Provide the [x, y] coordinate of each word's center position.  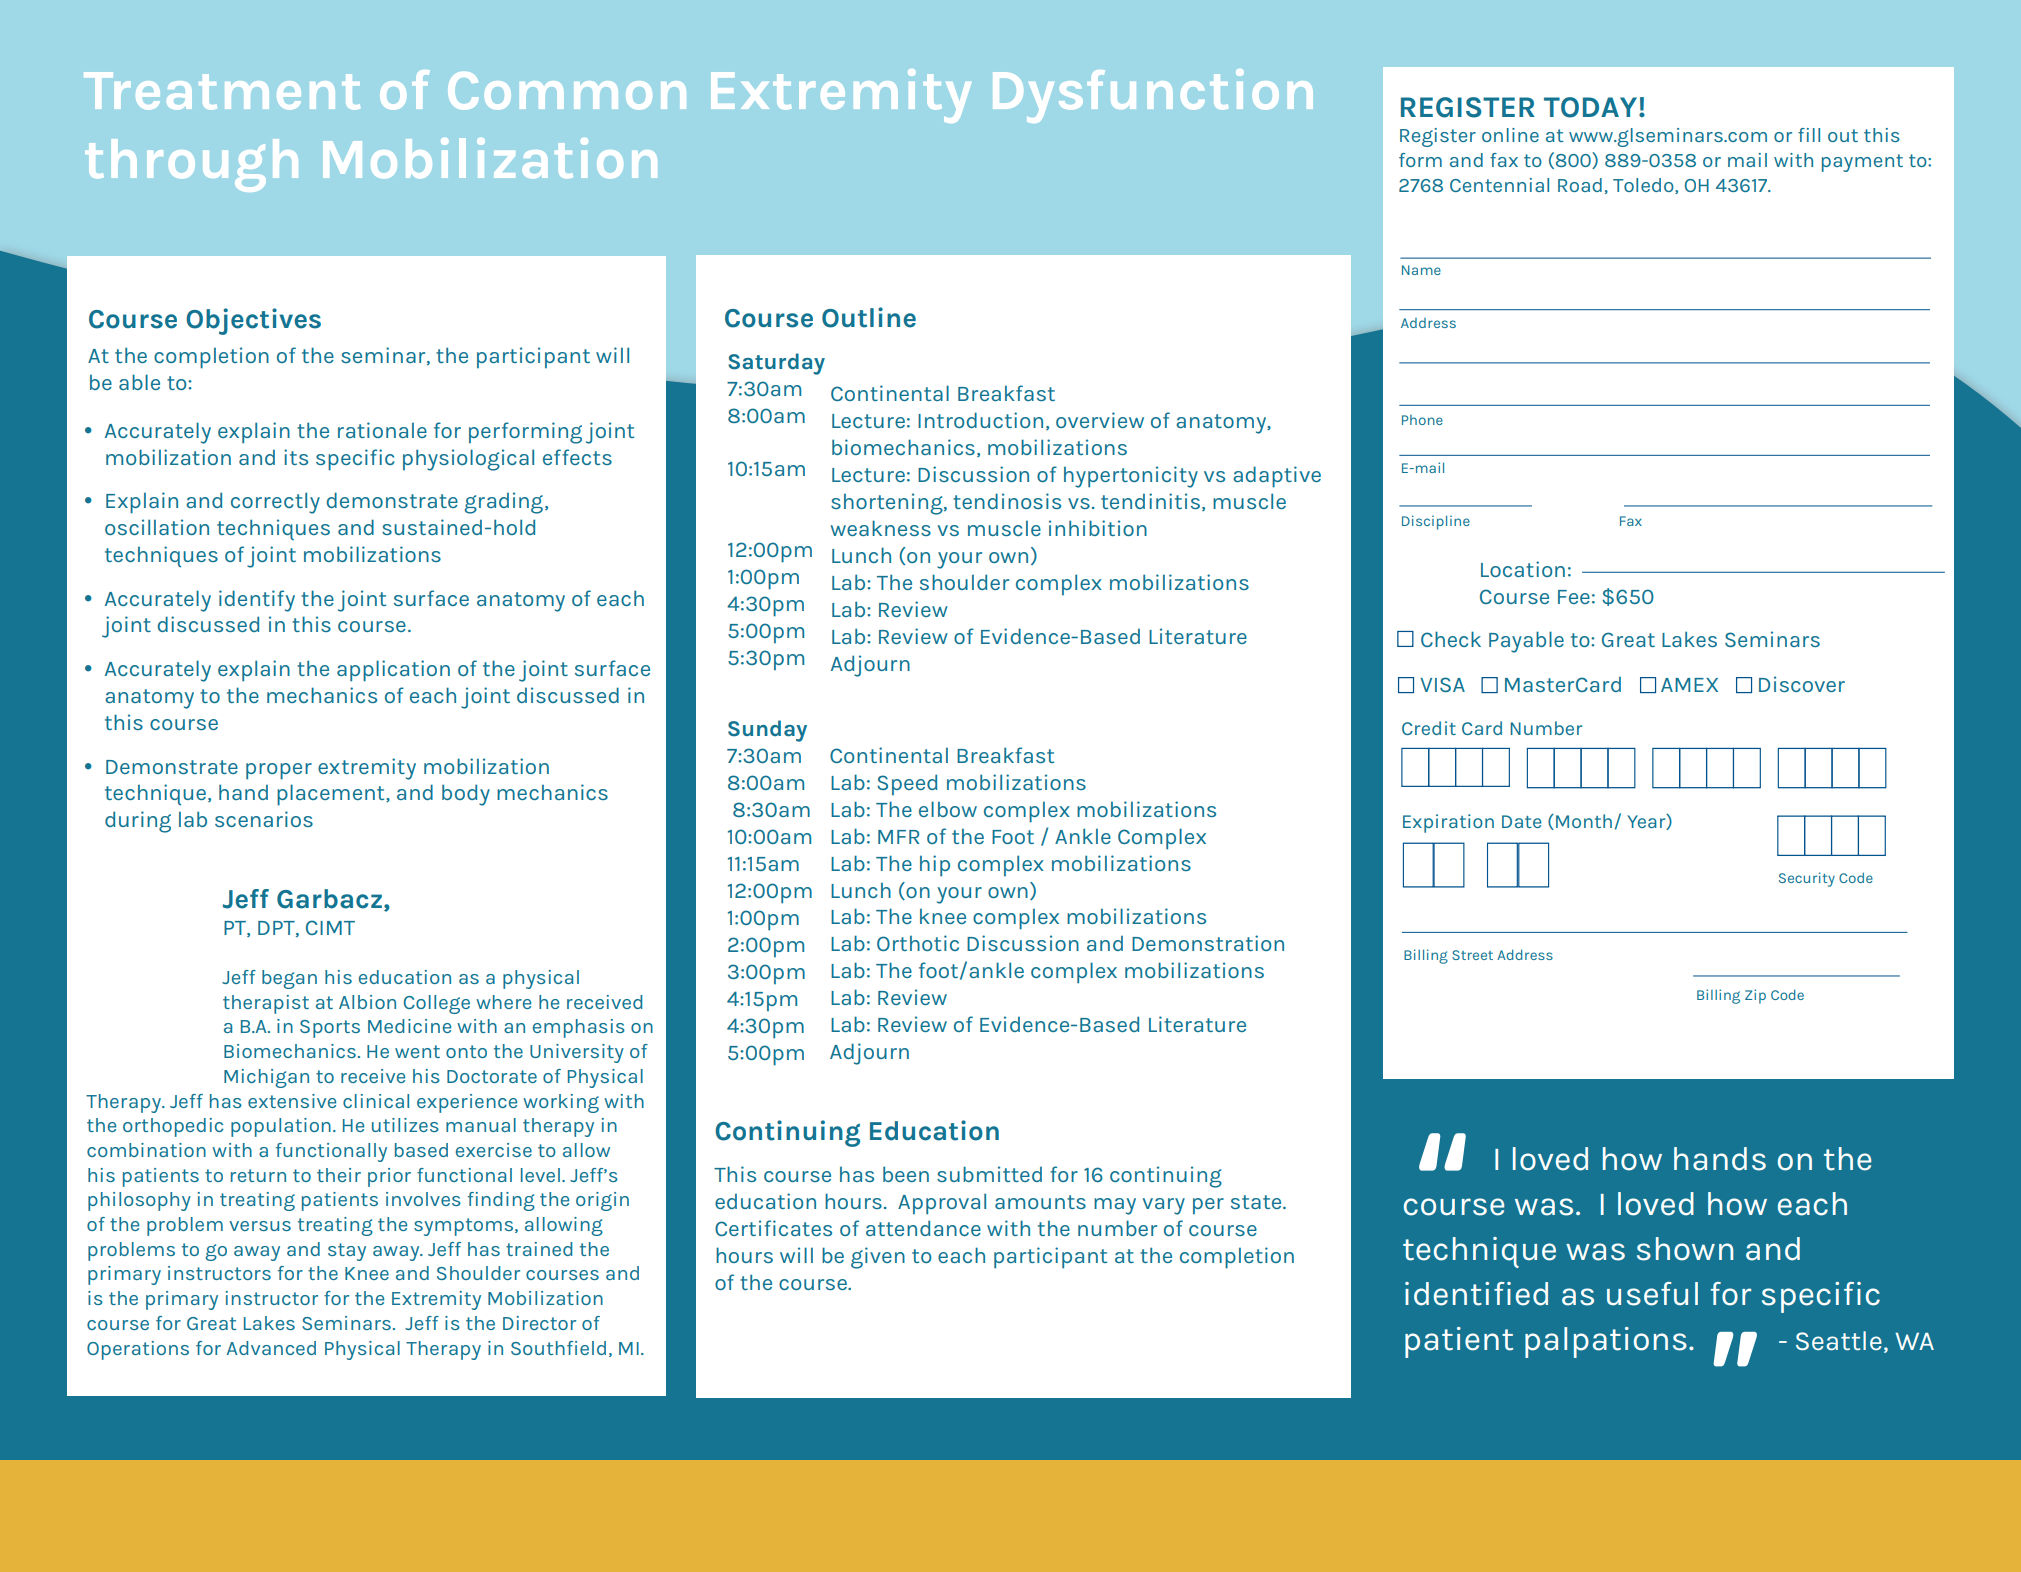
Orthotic [918, 943]
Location [1523, 569]
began [289, 979]
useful [1652, 1294]
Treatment [222, 91]
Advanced [271, 1348]
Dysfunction [1153, 96]
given [878, 1258]
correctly [275, 503]
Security [1807, 879]
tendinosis [1007, 501]
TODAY [1590, 107]
